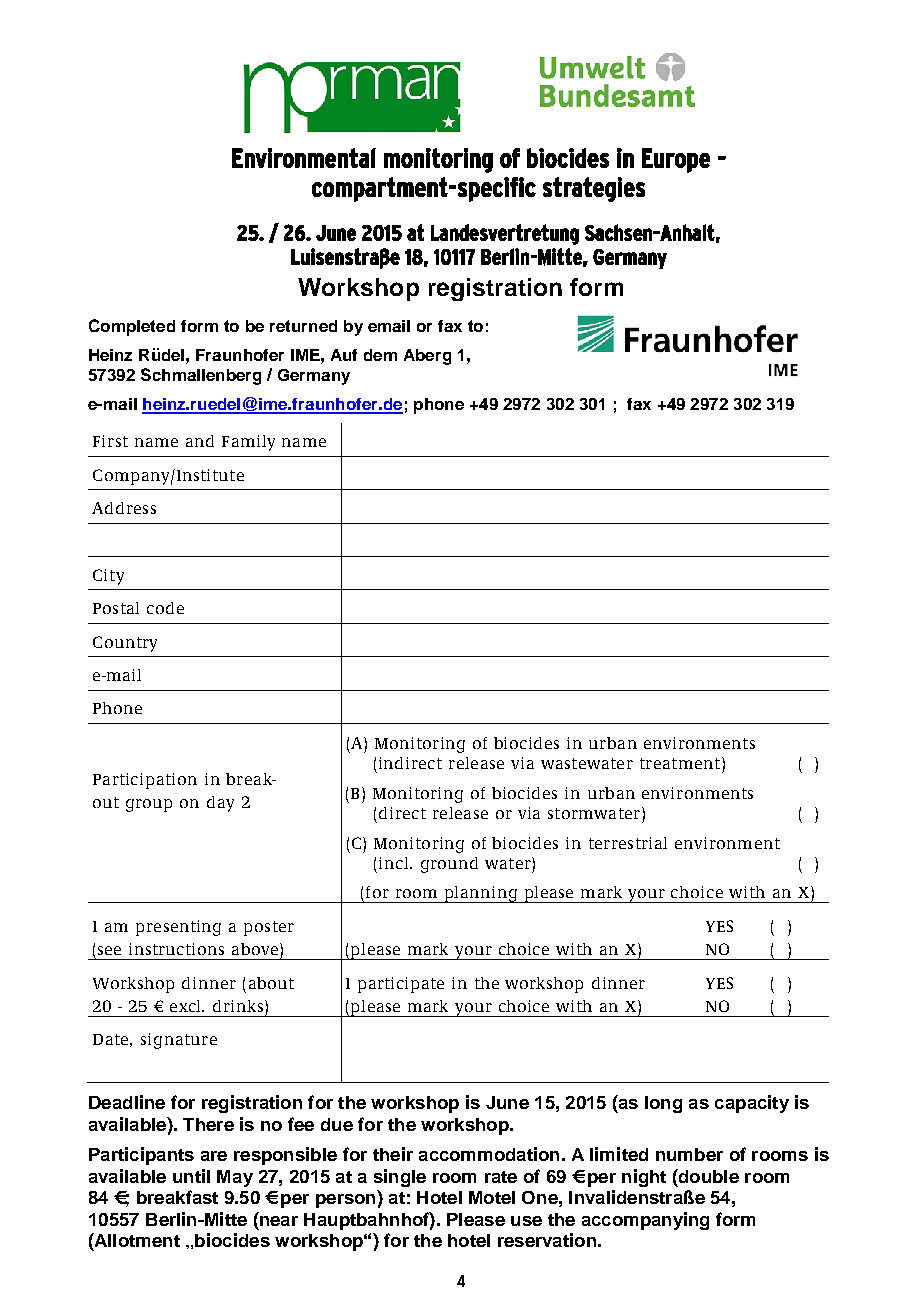  Describe the element at coordinates (628, 843) in the page. I see `terrestrial` at that location.
